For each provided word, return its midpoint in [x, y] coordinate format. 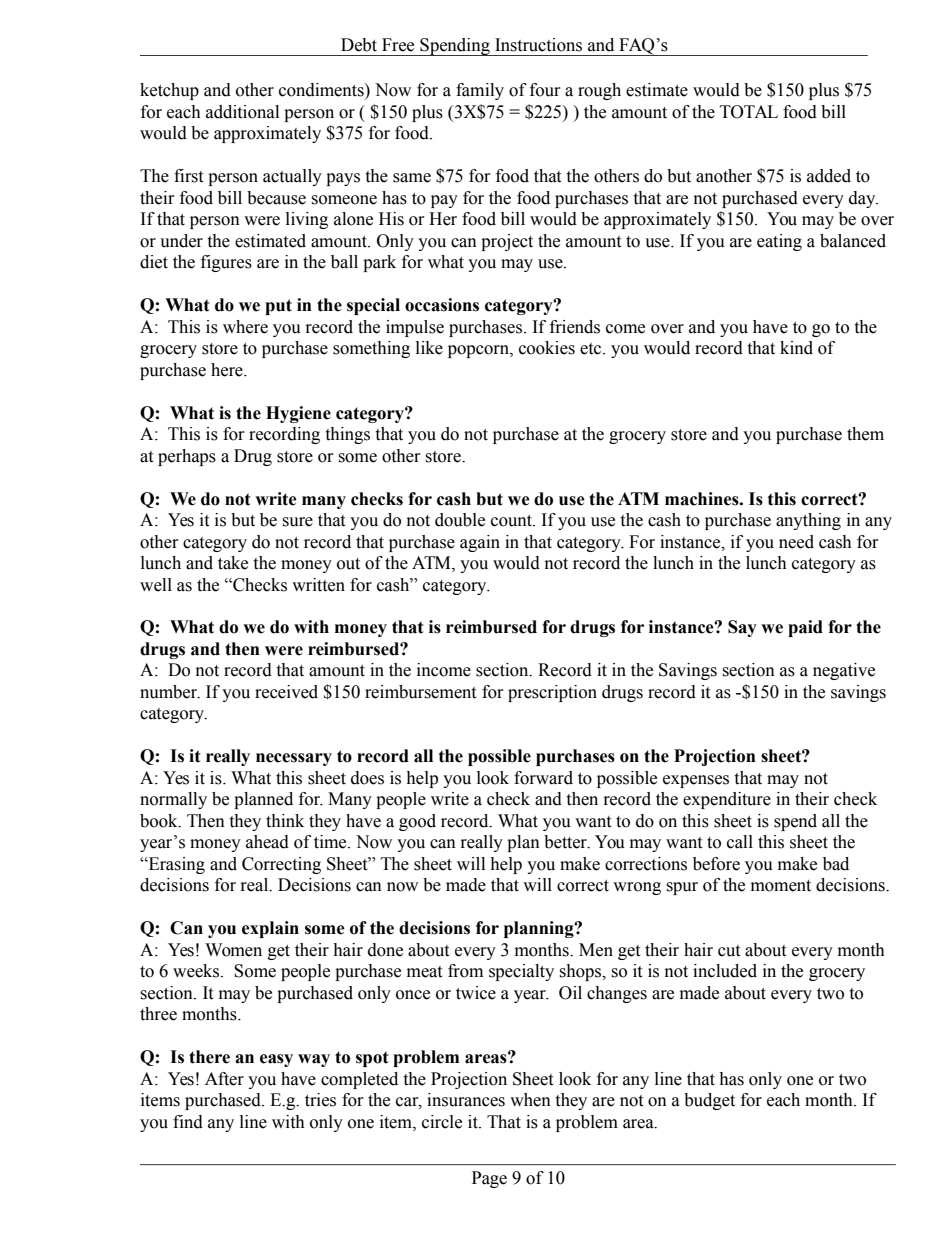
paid [805, 628]
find [188, 1122]
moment [781, 886]
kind [796, 348]
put [278, 307]
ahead [267, 842]
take [233, 563]
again [480, 543]
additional [242, 112]
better [566, 842]
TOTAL [749, 112]
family [480, 91]
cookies [547, 348]
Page [489, 1179]
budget [709, 1101]
